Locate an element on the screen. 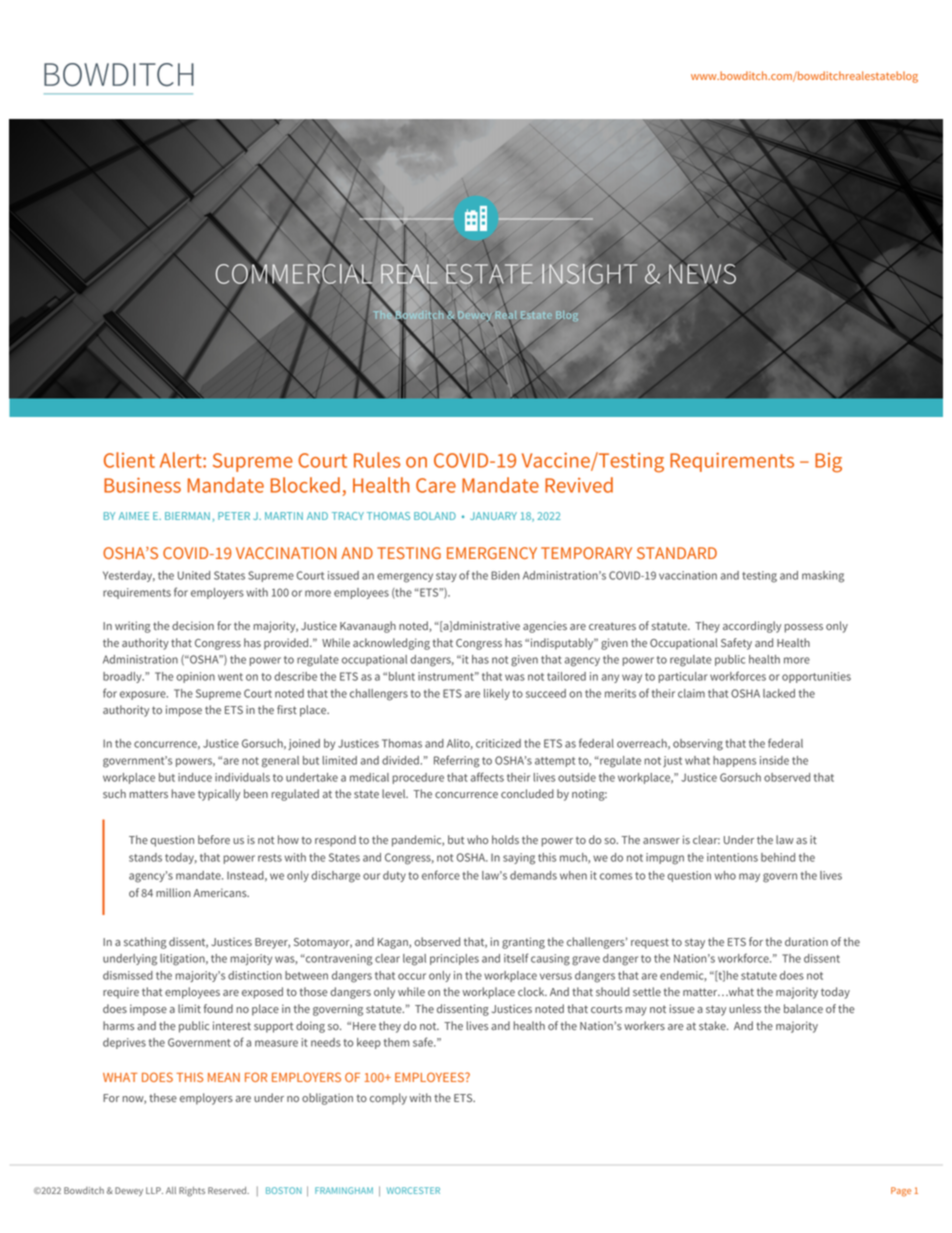  Page is located at coordinates (901, 1192).
